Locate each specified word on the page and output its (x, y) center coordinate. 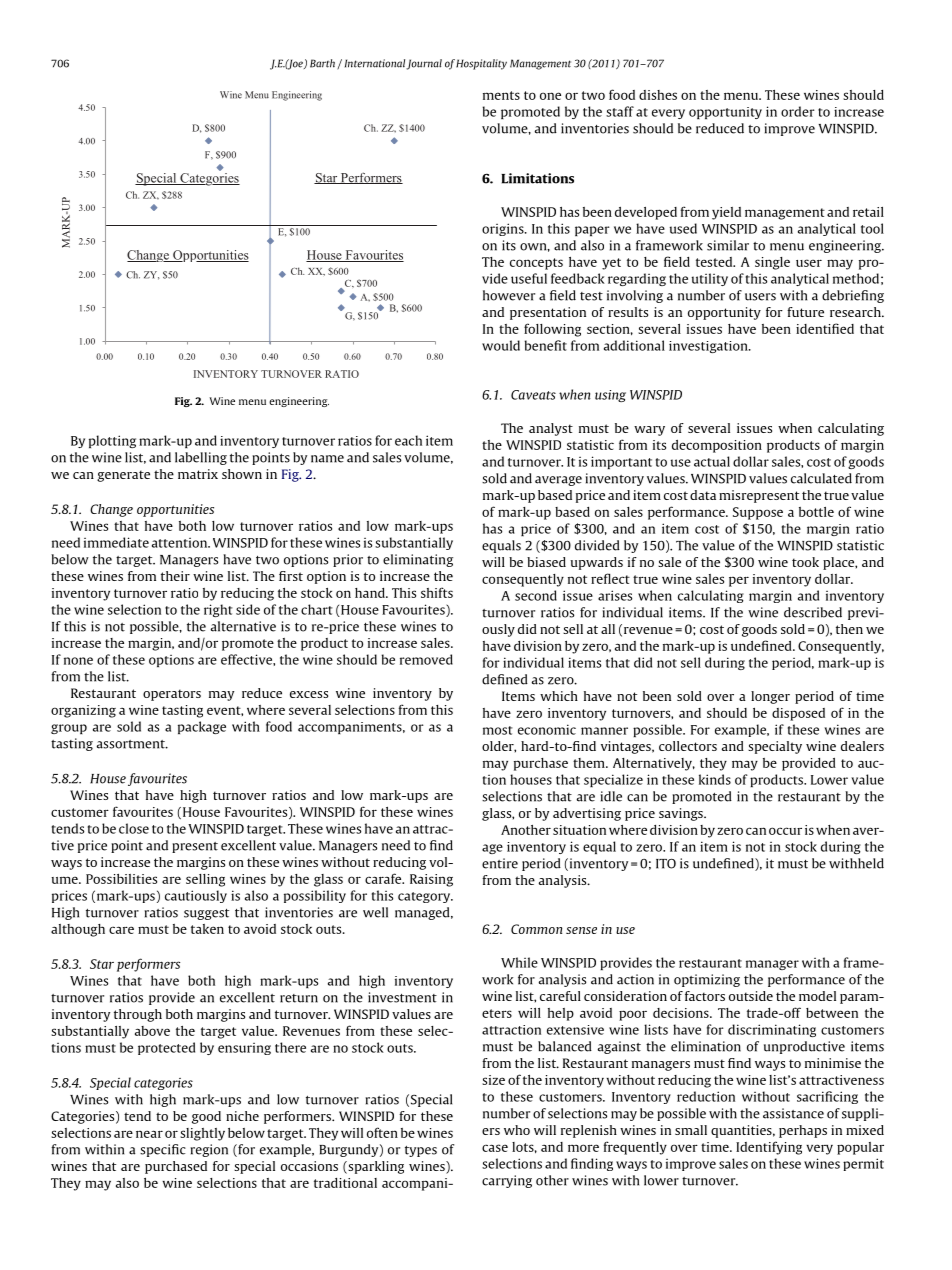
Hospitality (481, 64)
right (218, 610)
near (149, 1134)
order (798, 111)
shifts (437, 592)
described (813, 612)
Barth (324, 64)
